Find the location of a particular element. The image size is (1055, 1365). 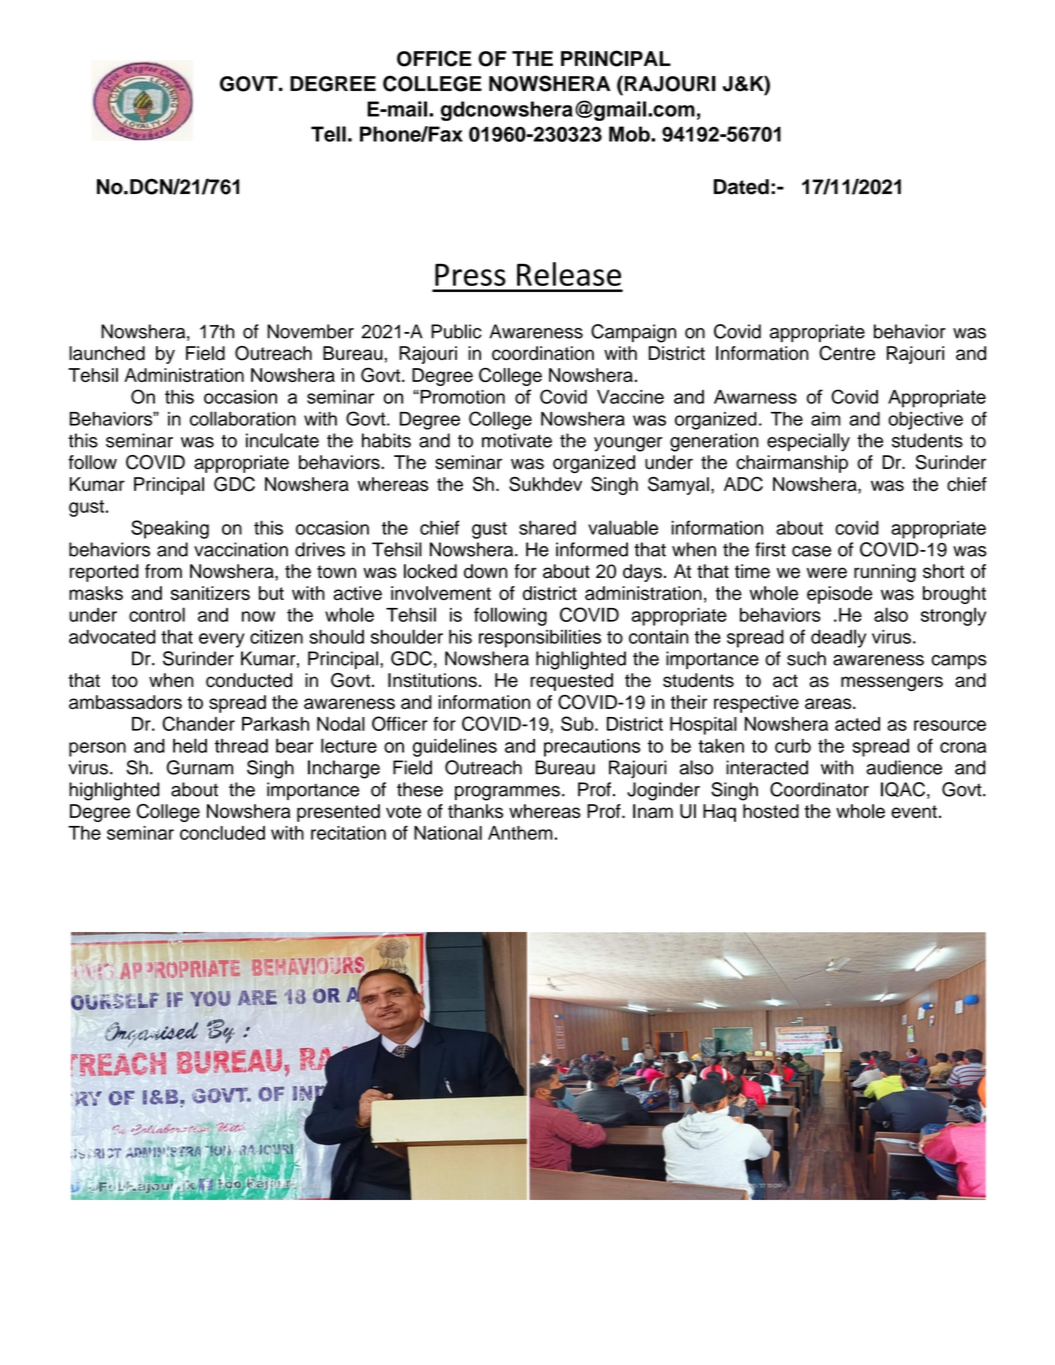

Centre is located at coordinates (847, 353).
